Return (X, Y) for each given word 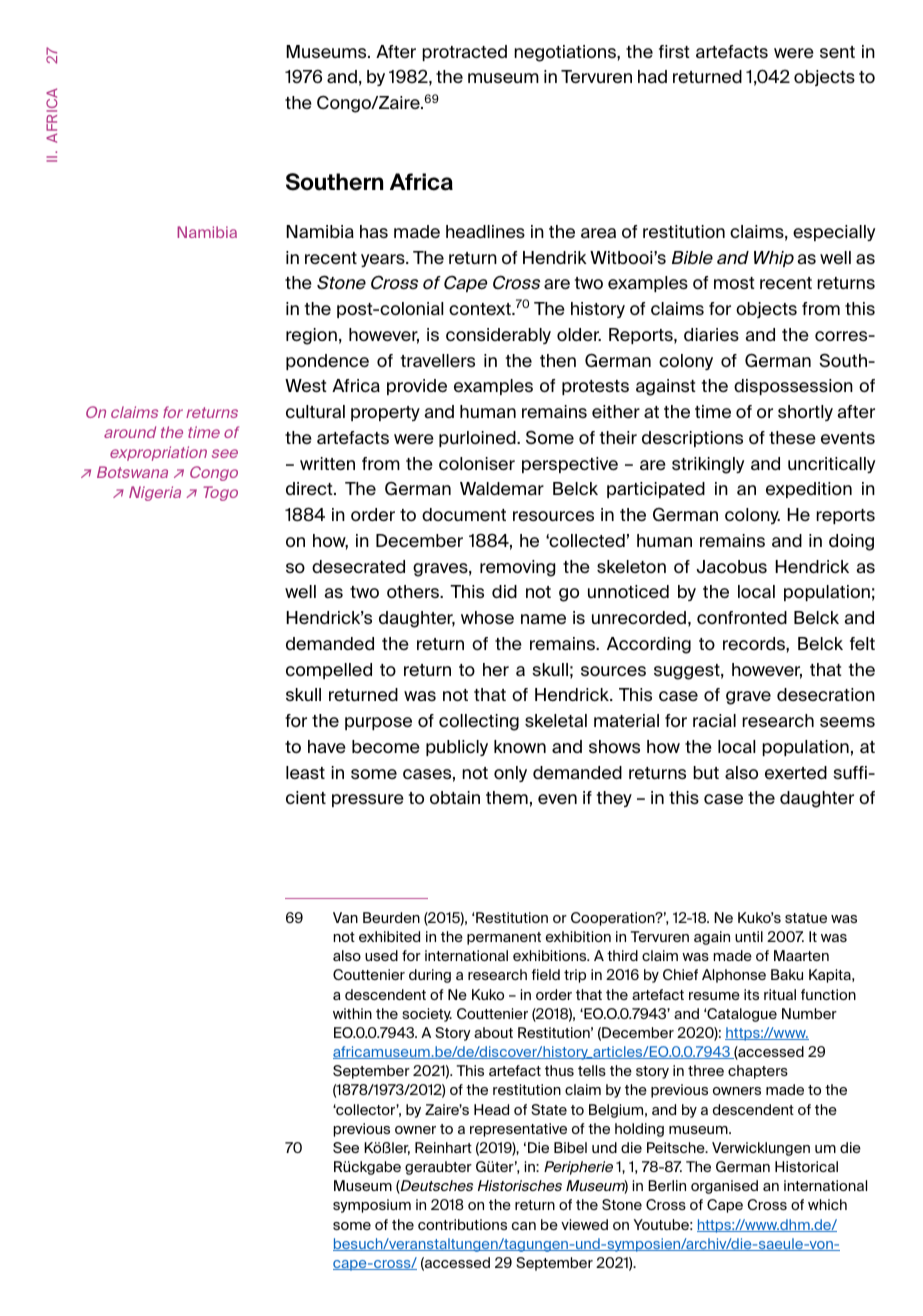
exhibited (389, 936)
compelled (329, 671)
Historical (806, 1166)
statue (806, 918)
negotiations (566, 53)
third (622, 955)
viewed (584, 1224)
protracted (464, 53)
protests (595, 387)
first (674, 52)
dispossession (793, 387)
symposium (372, 1206)
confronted (742, 617)
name (543, 619)
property (385, 413)
